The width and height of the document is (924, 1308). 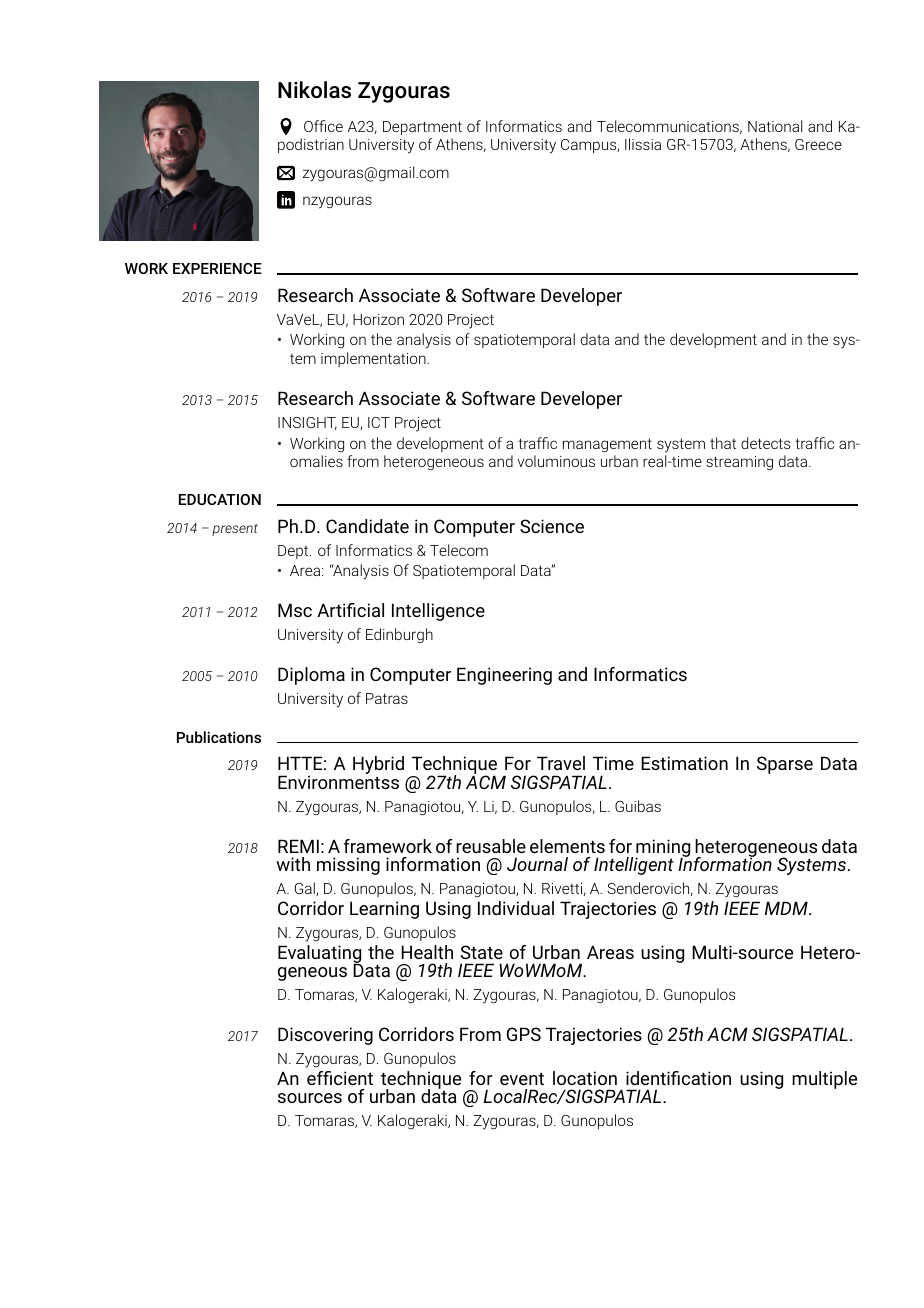 I want to click on Msc, so click(x=295, y=610).
